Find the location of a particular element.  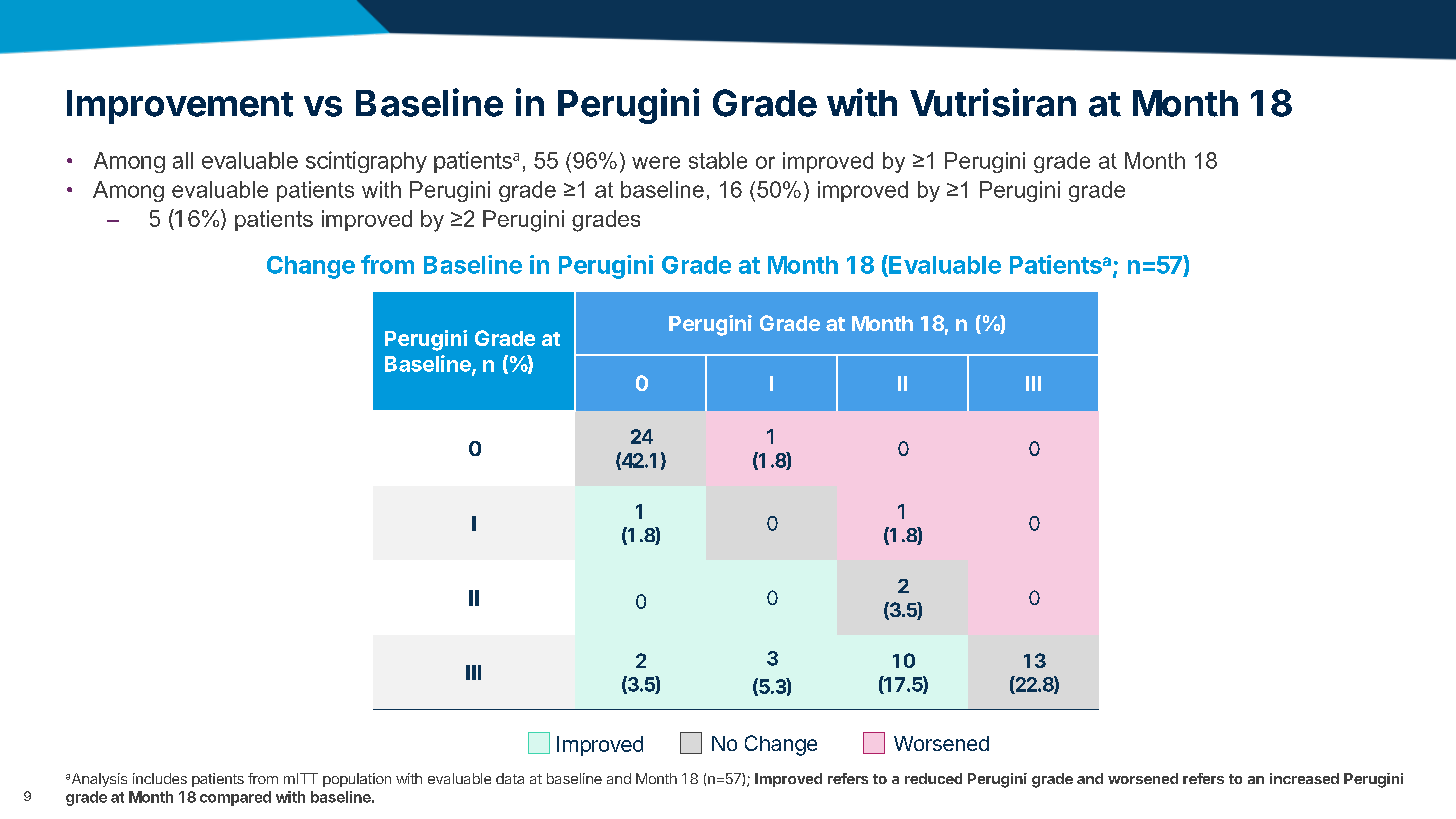

population is located at coordinates (357, 780).
